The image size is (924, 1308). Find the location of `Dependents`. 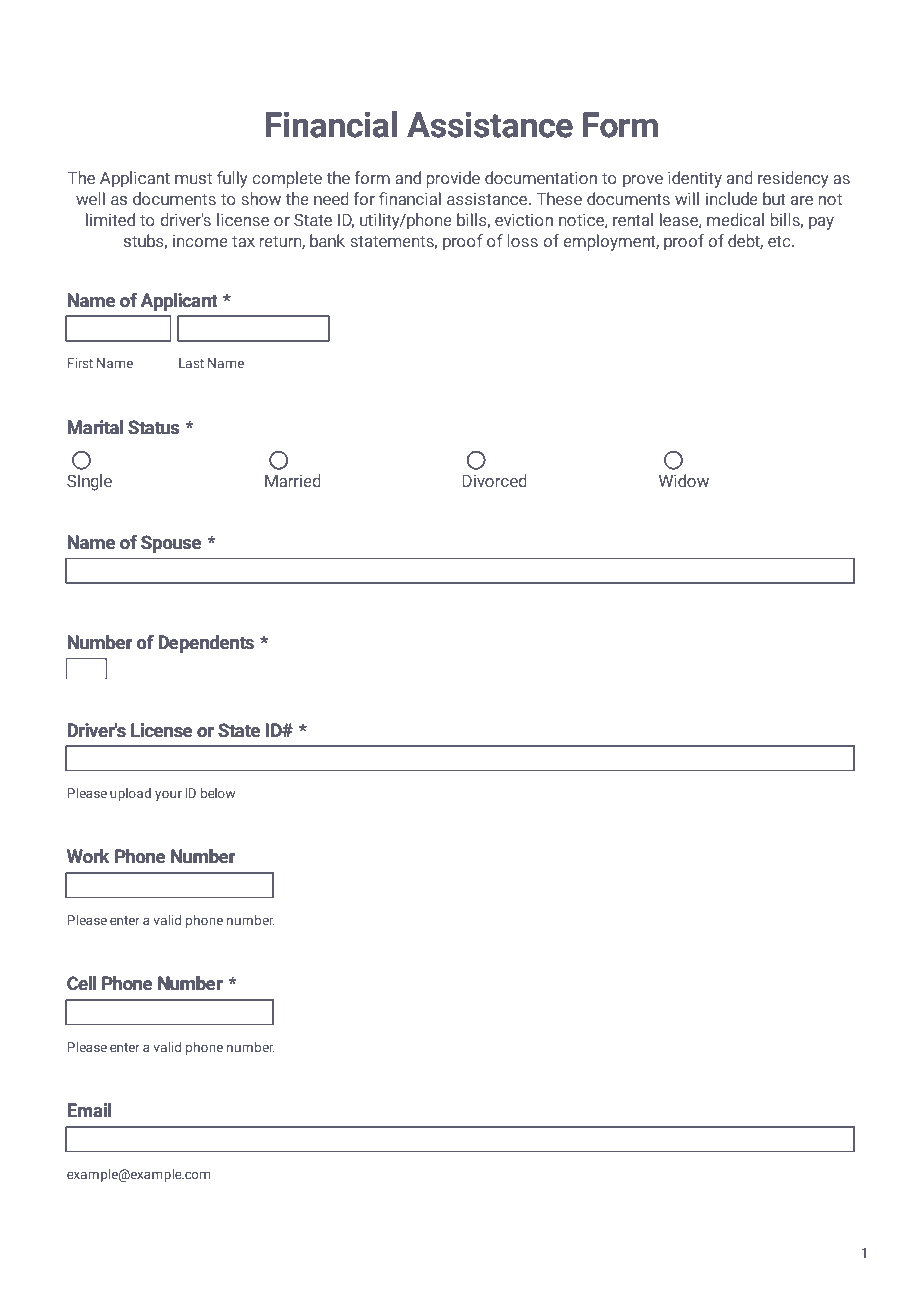

Dependents is located at coordinates (206, 644).
